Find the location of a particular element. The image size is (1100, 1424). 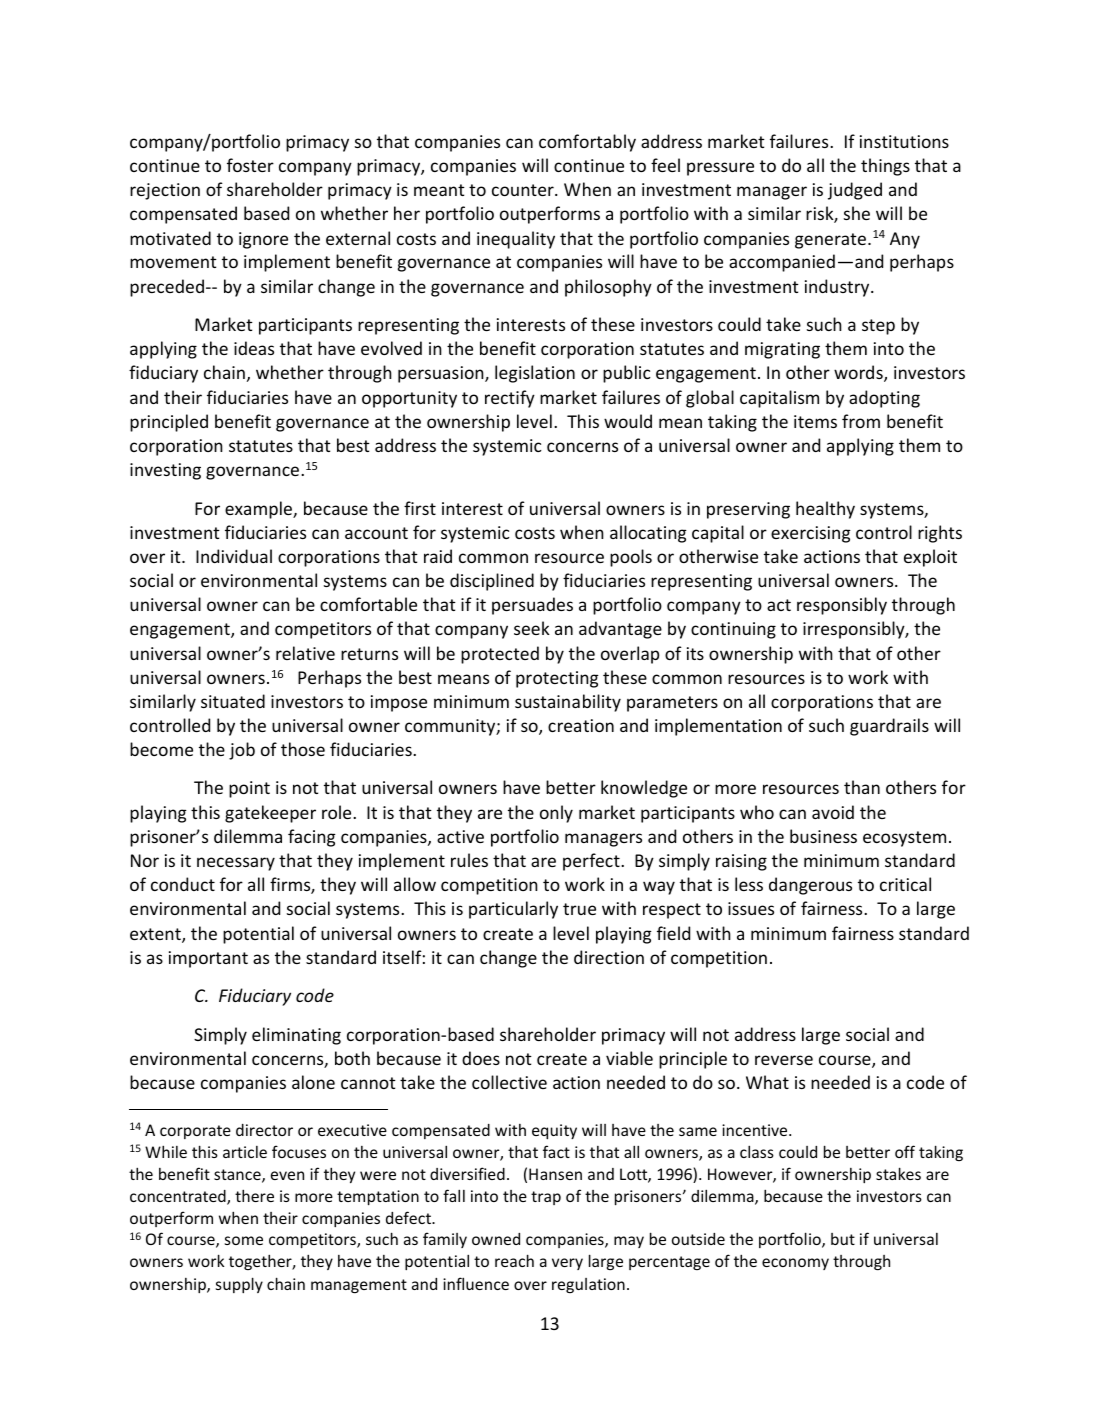

from is located at coordinates (861, 421).
